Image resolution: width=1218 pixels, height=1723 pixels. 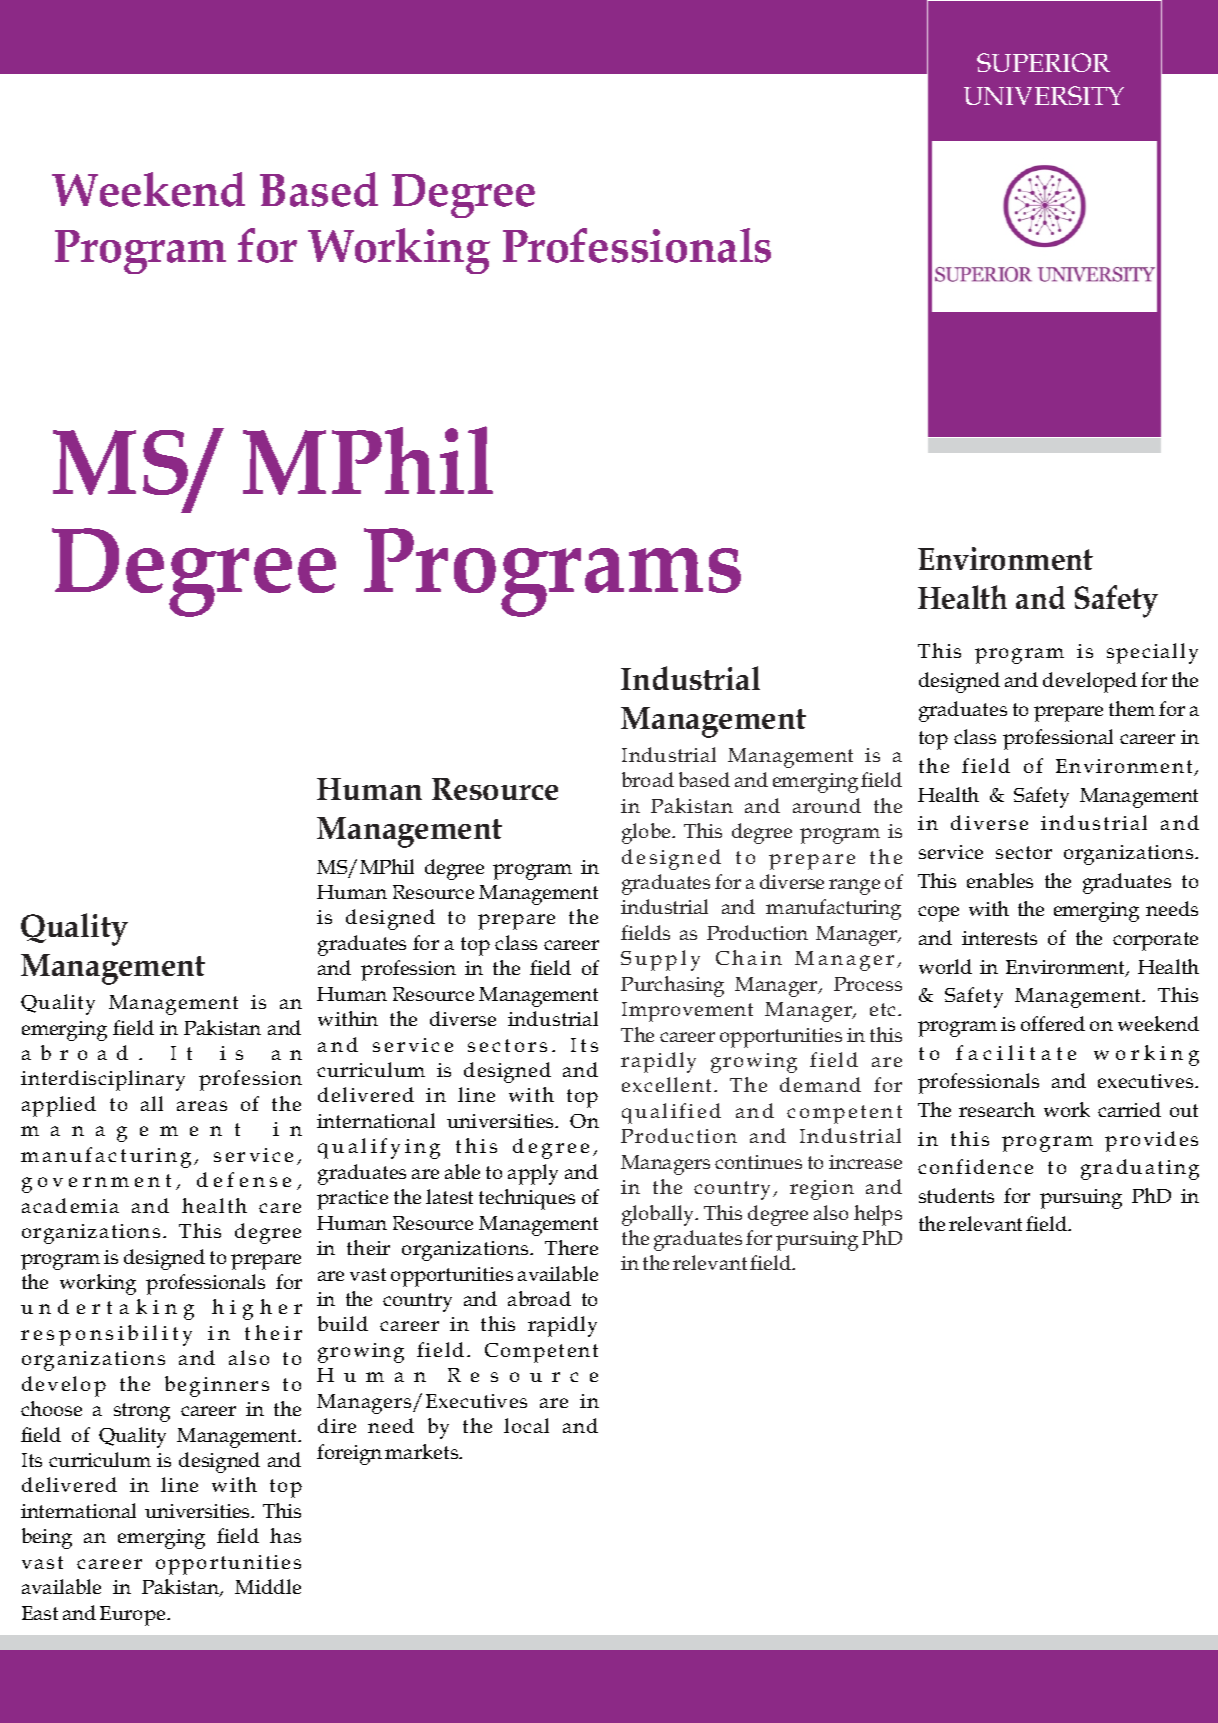 I want to click on helps, so click(x=878, y=1215).
